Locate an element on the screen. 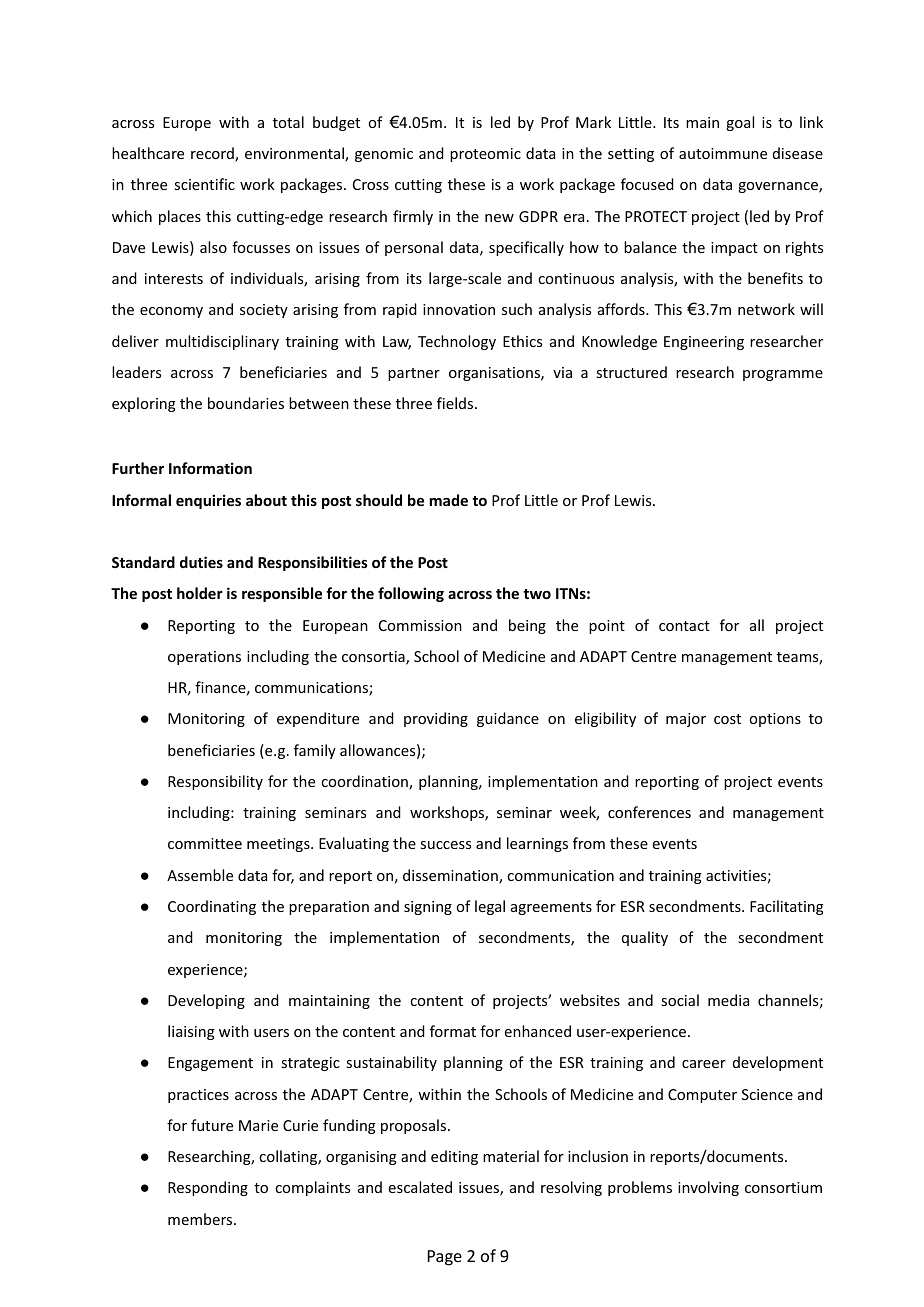 This screenshot has height=1307, width=924. Page is located at coordinates (445, 1258).
